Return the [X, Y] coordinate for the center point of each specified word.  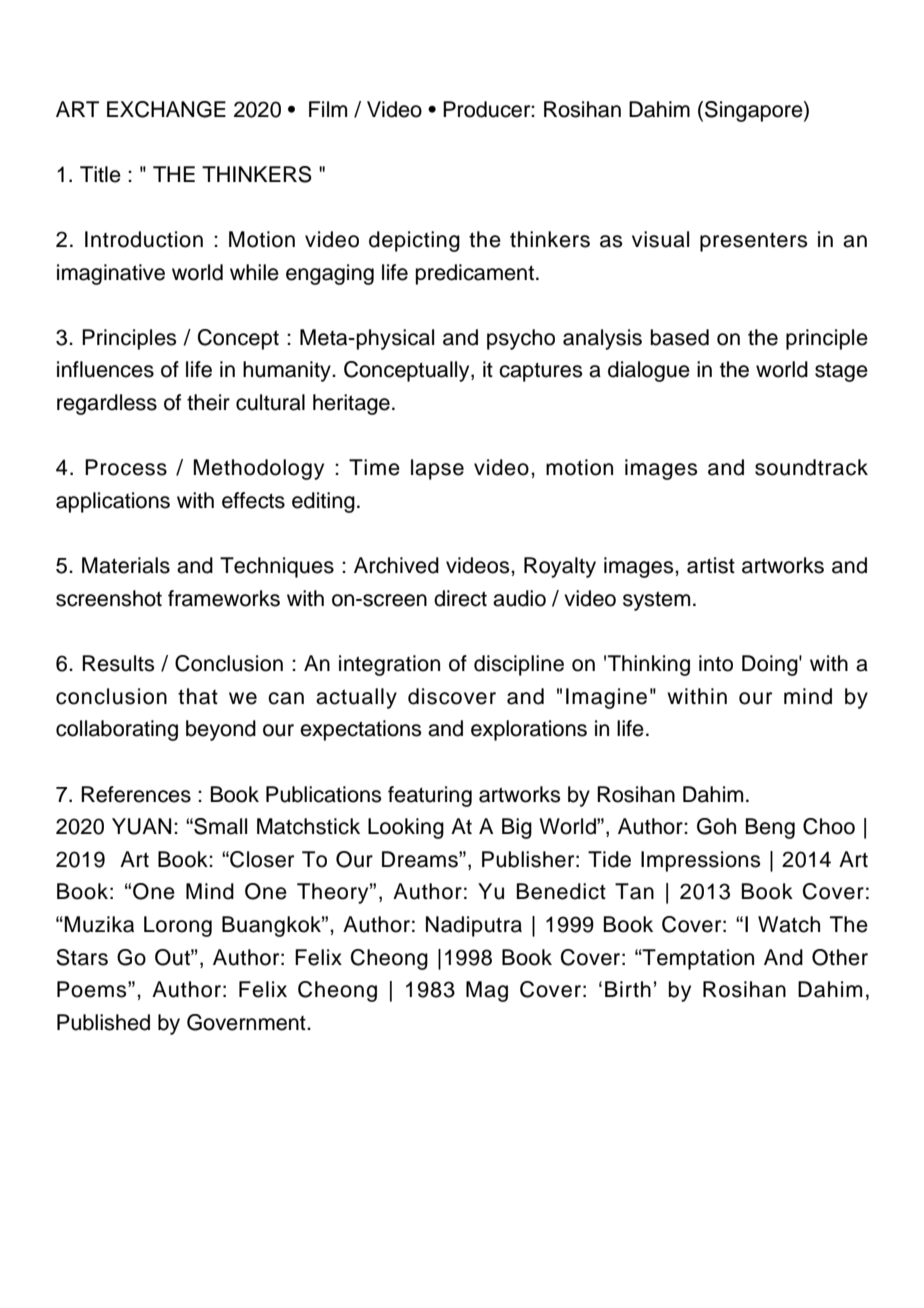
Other [840, 957]
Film [328, 109]
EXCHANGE [166, 109]
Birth [628, 989]
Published [103, 1022]
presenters [753, 242]
